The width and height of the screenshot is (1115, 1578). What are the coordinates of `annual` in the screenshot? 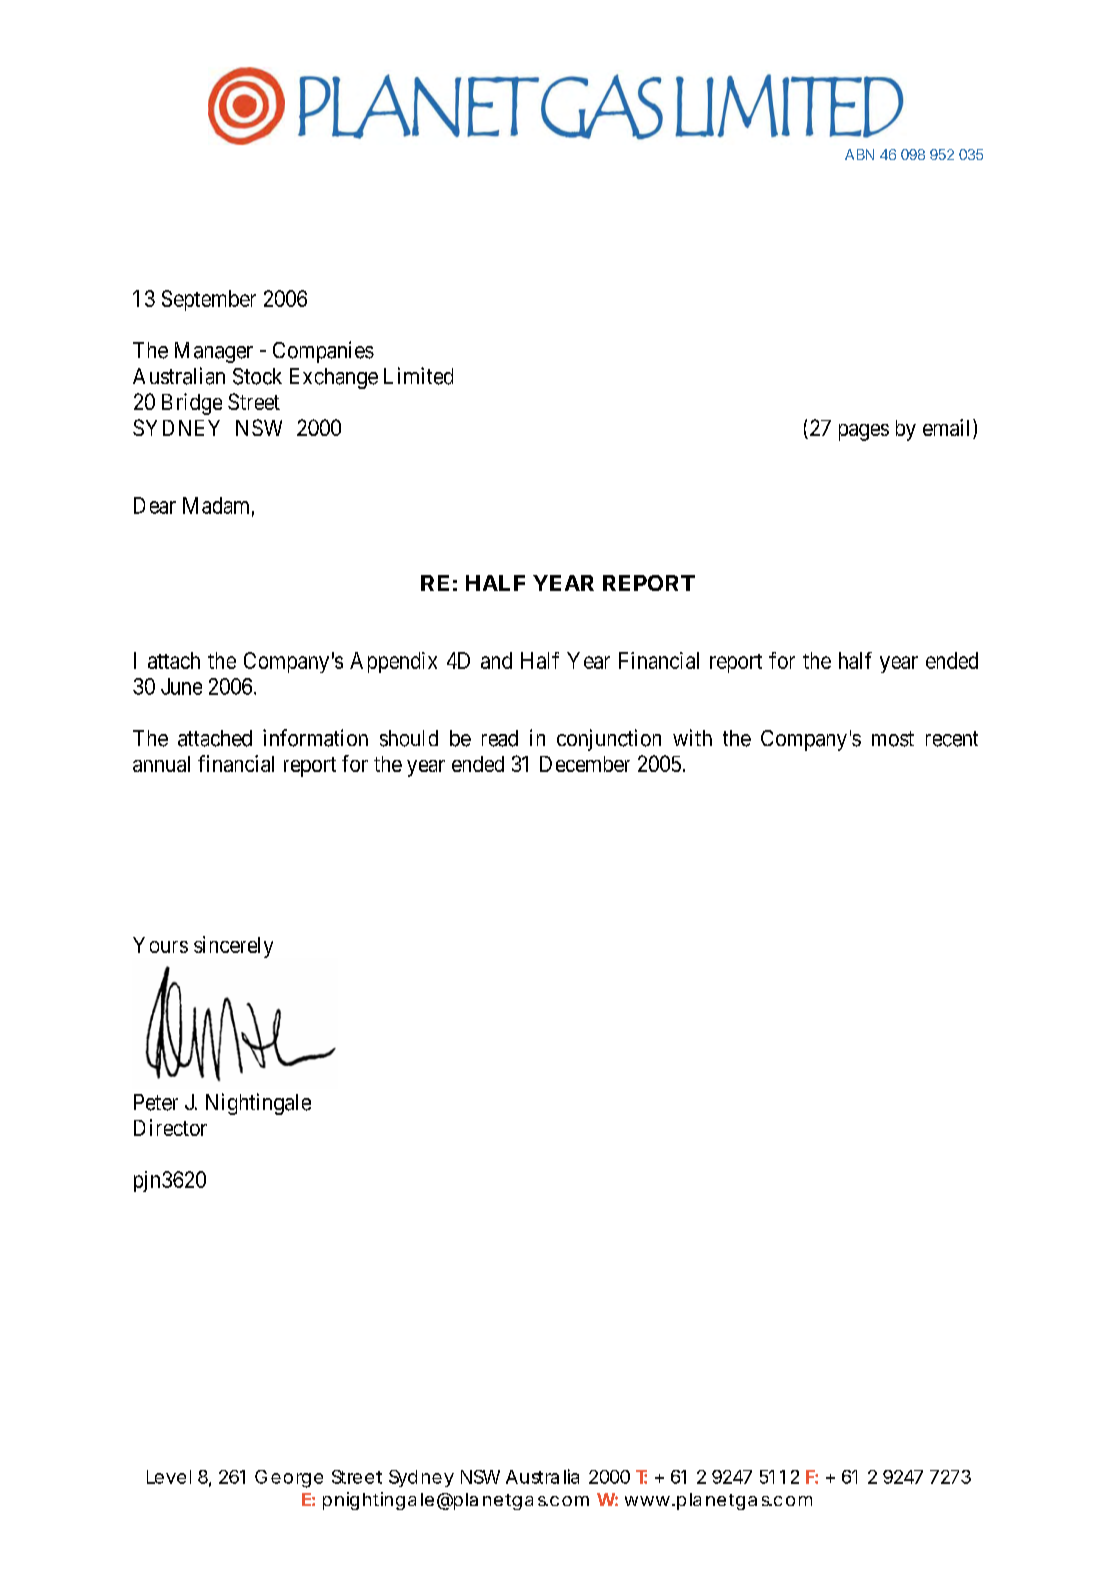 It's located at (161, 764).
